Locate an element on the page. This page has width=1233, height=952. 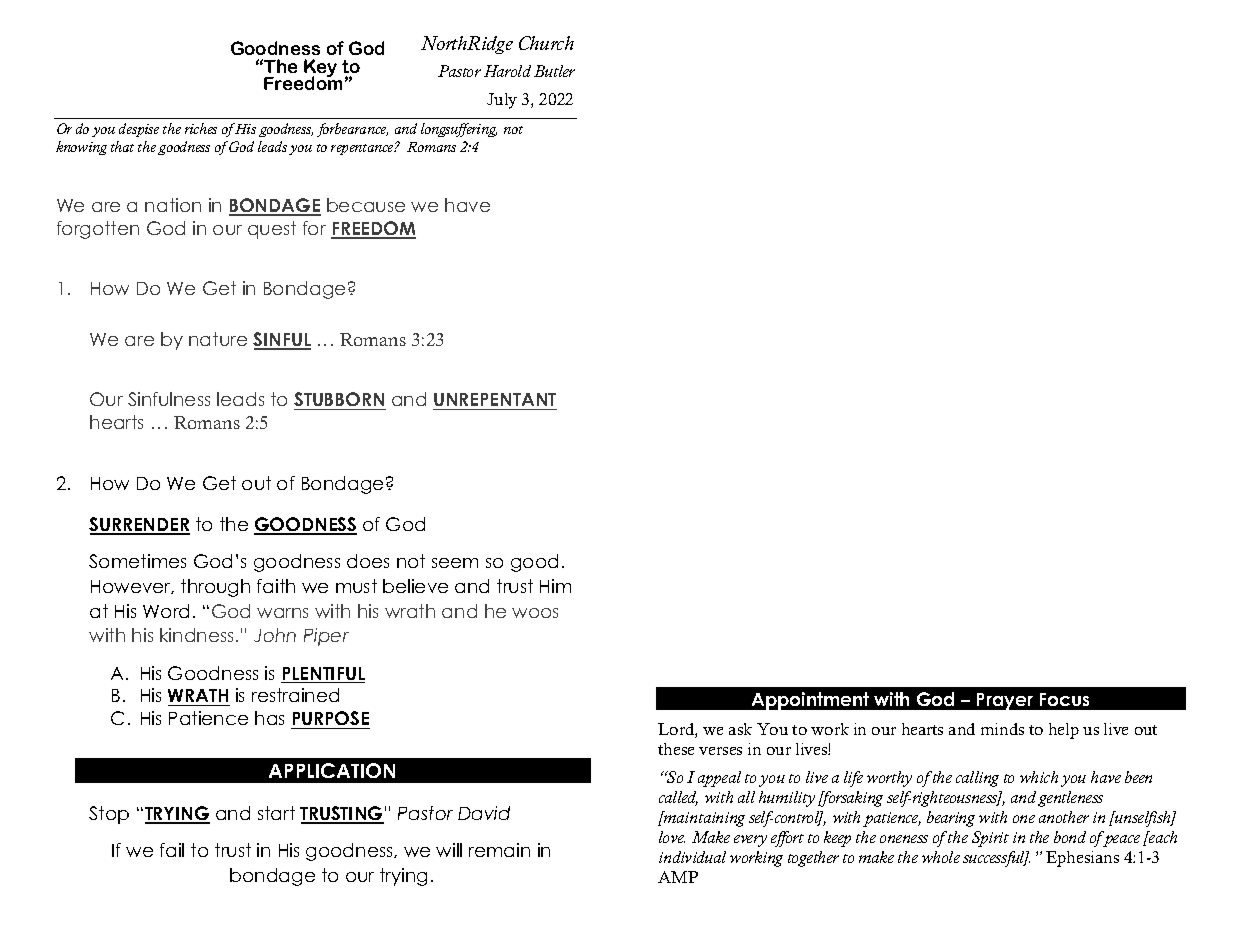
Him is located at coordinates (555, 586).
